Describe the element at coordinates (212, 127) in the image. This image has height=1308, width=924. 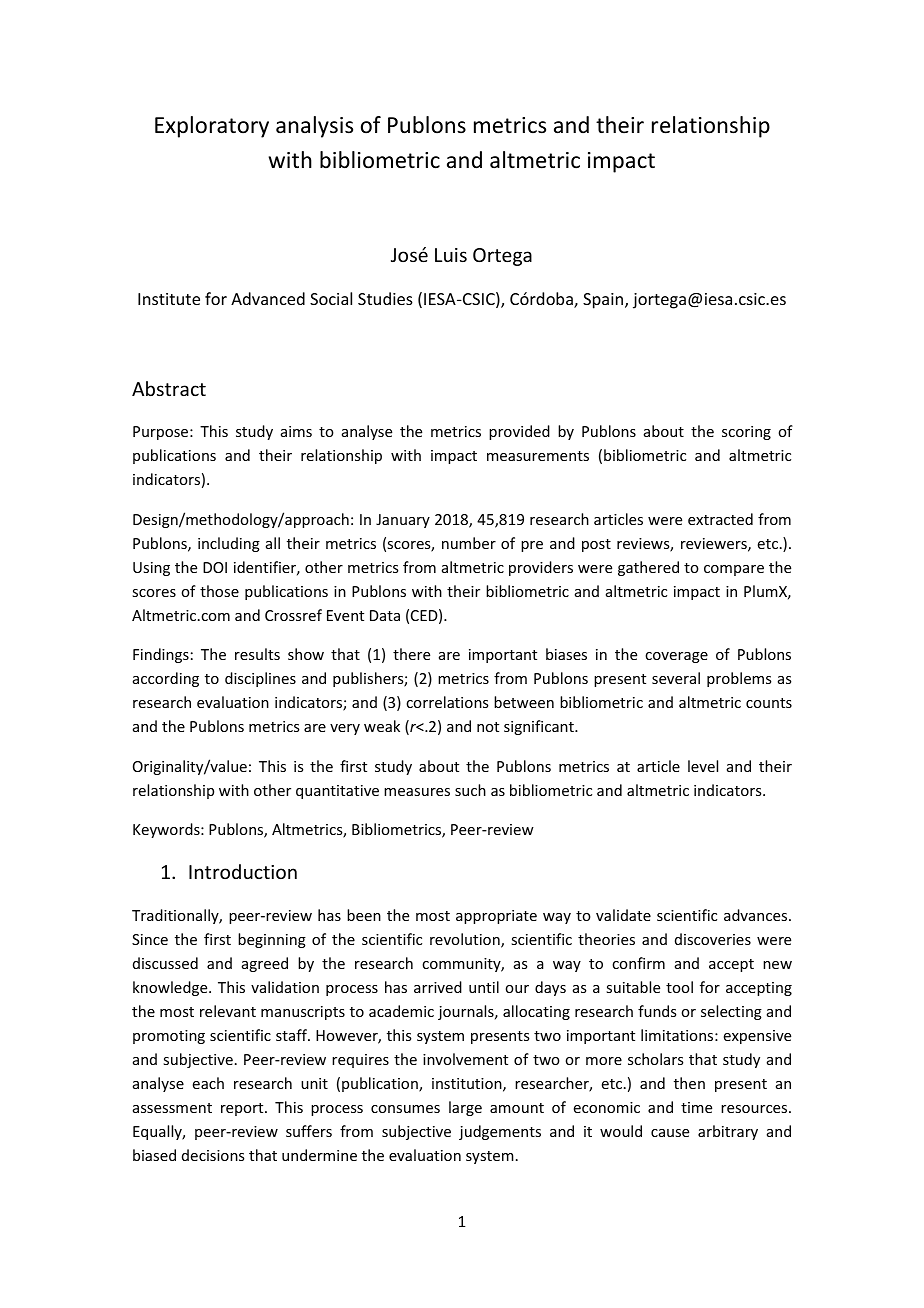
I see `Exploratory` at that location.
